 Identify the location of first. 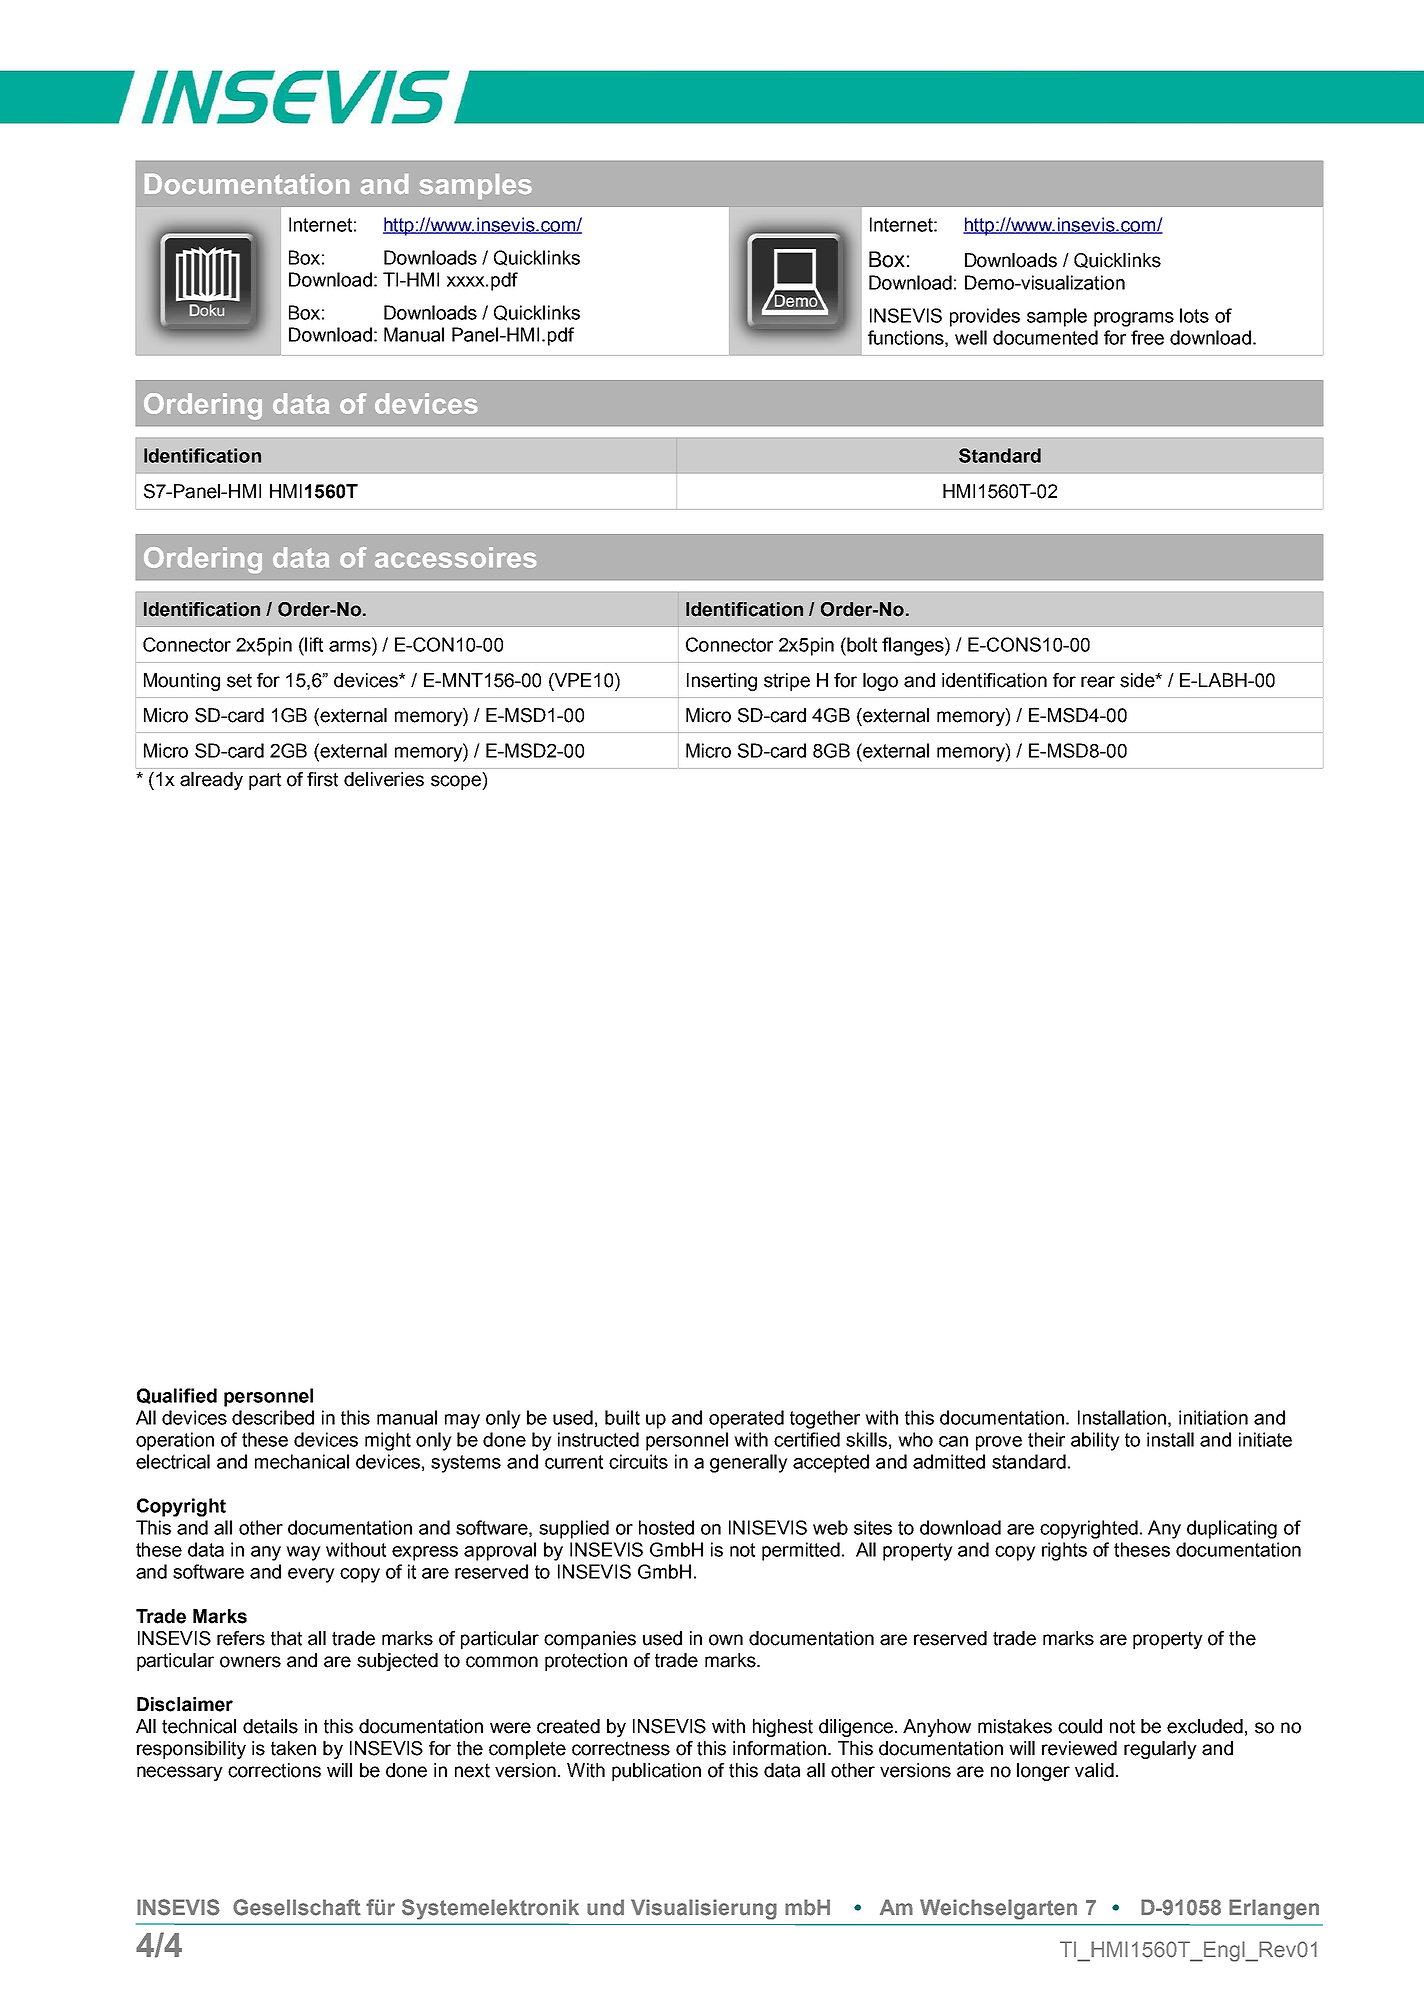
(322, 779).
